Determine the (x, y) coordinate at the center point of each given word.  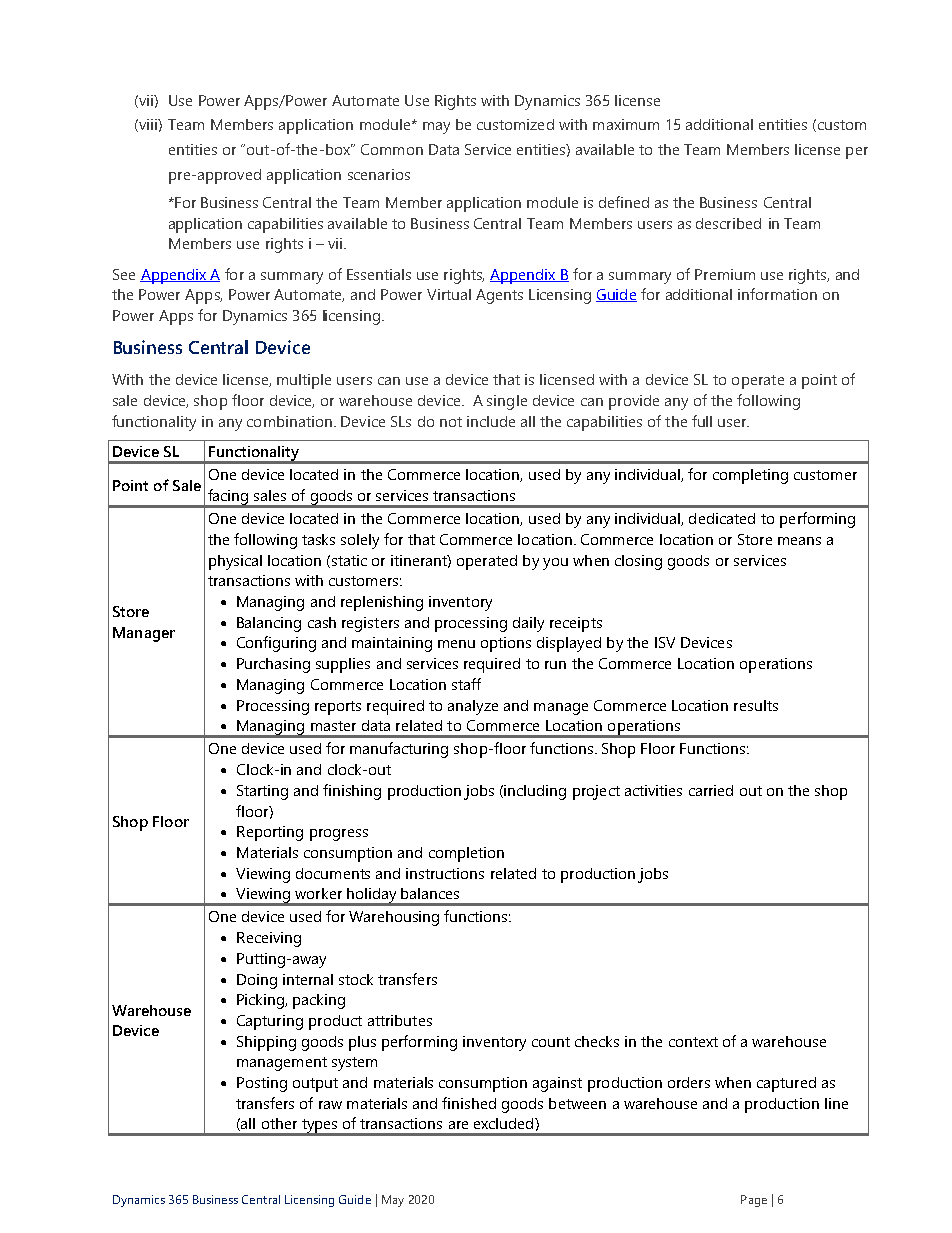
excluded (505, 1123)
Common (392, 149)
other (279, 1123)
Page (754, 1201)
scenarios (379, 174)
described (728, 223)
